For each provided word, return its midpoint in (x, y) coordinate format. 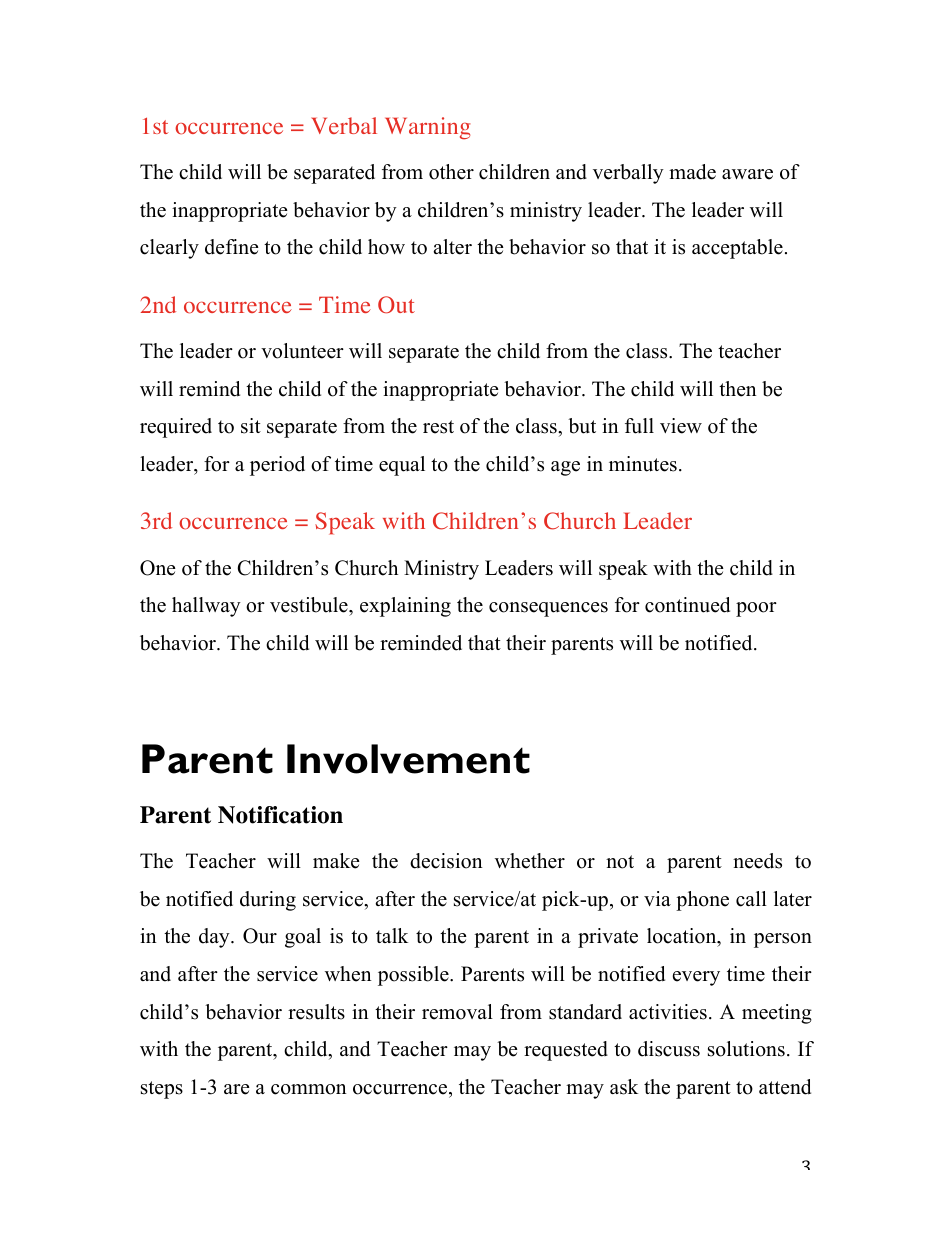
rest (438, 427)
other (451, 172)
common (309, 1089)
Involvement (408, 759)
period (277, 466)
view (681, 426)
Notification (280, 815)
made (692, 172)
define (232, 247)
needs (757, 861)
